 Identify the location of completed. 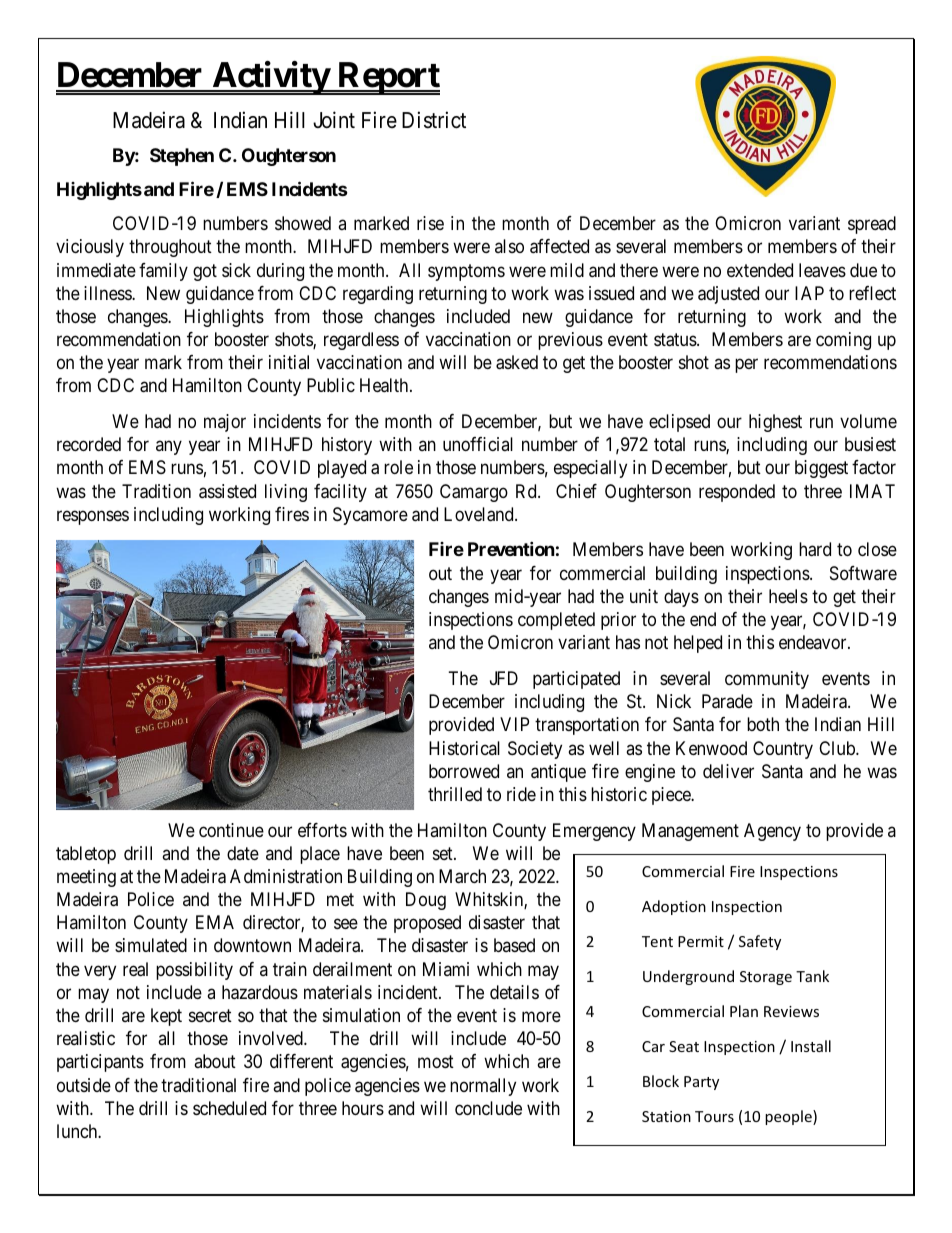
(556, 621).
